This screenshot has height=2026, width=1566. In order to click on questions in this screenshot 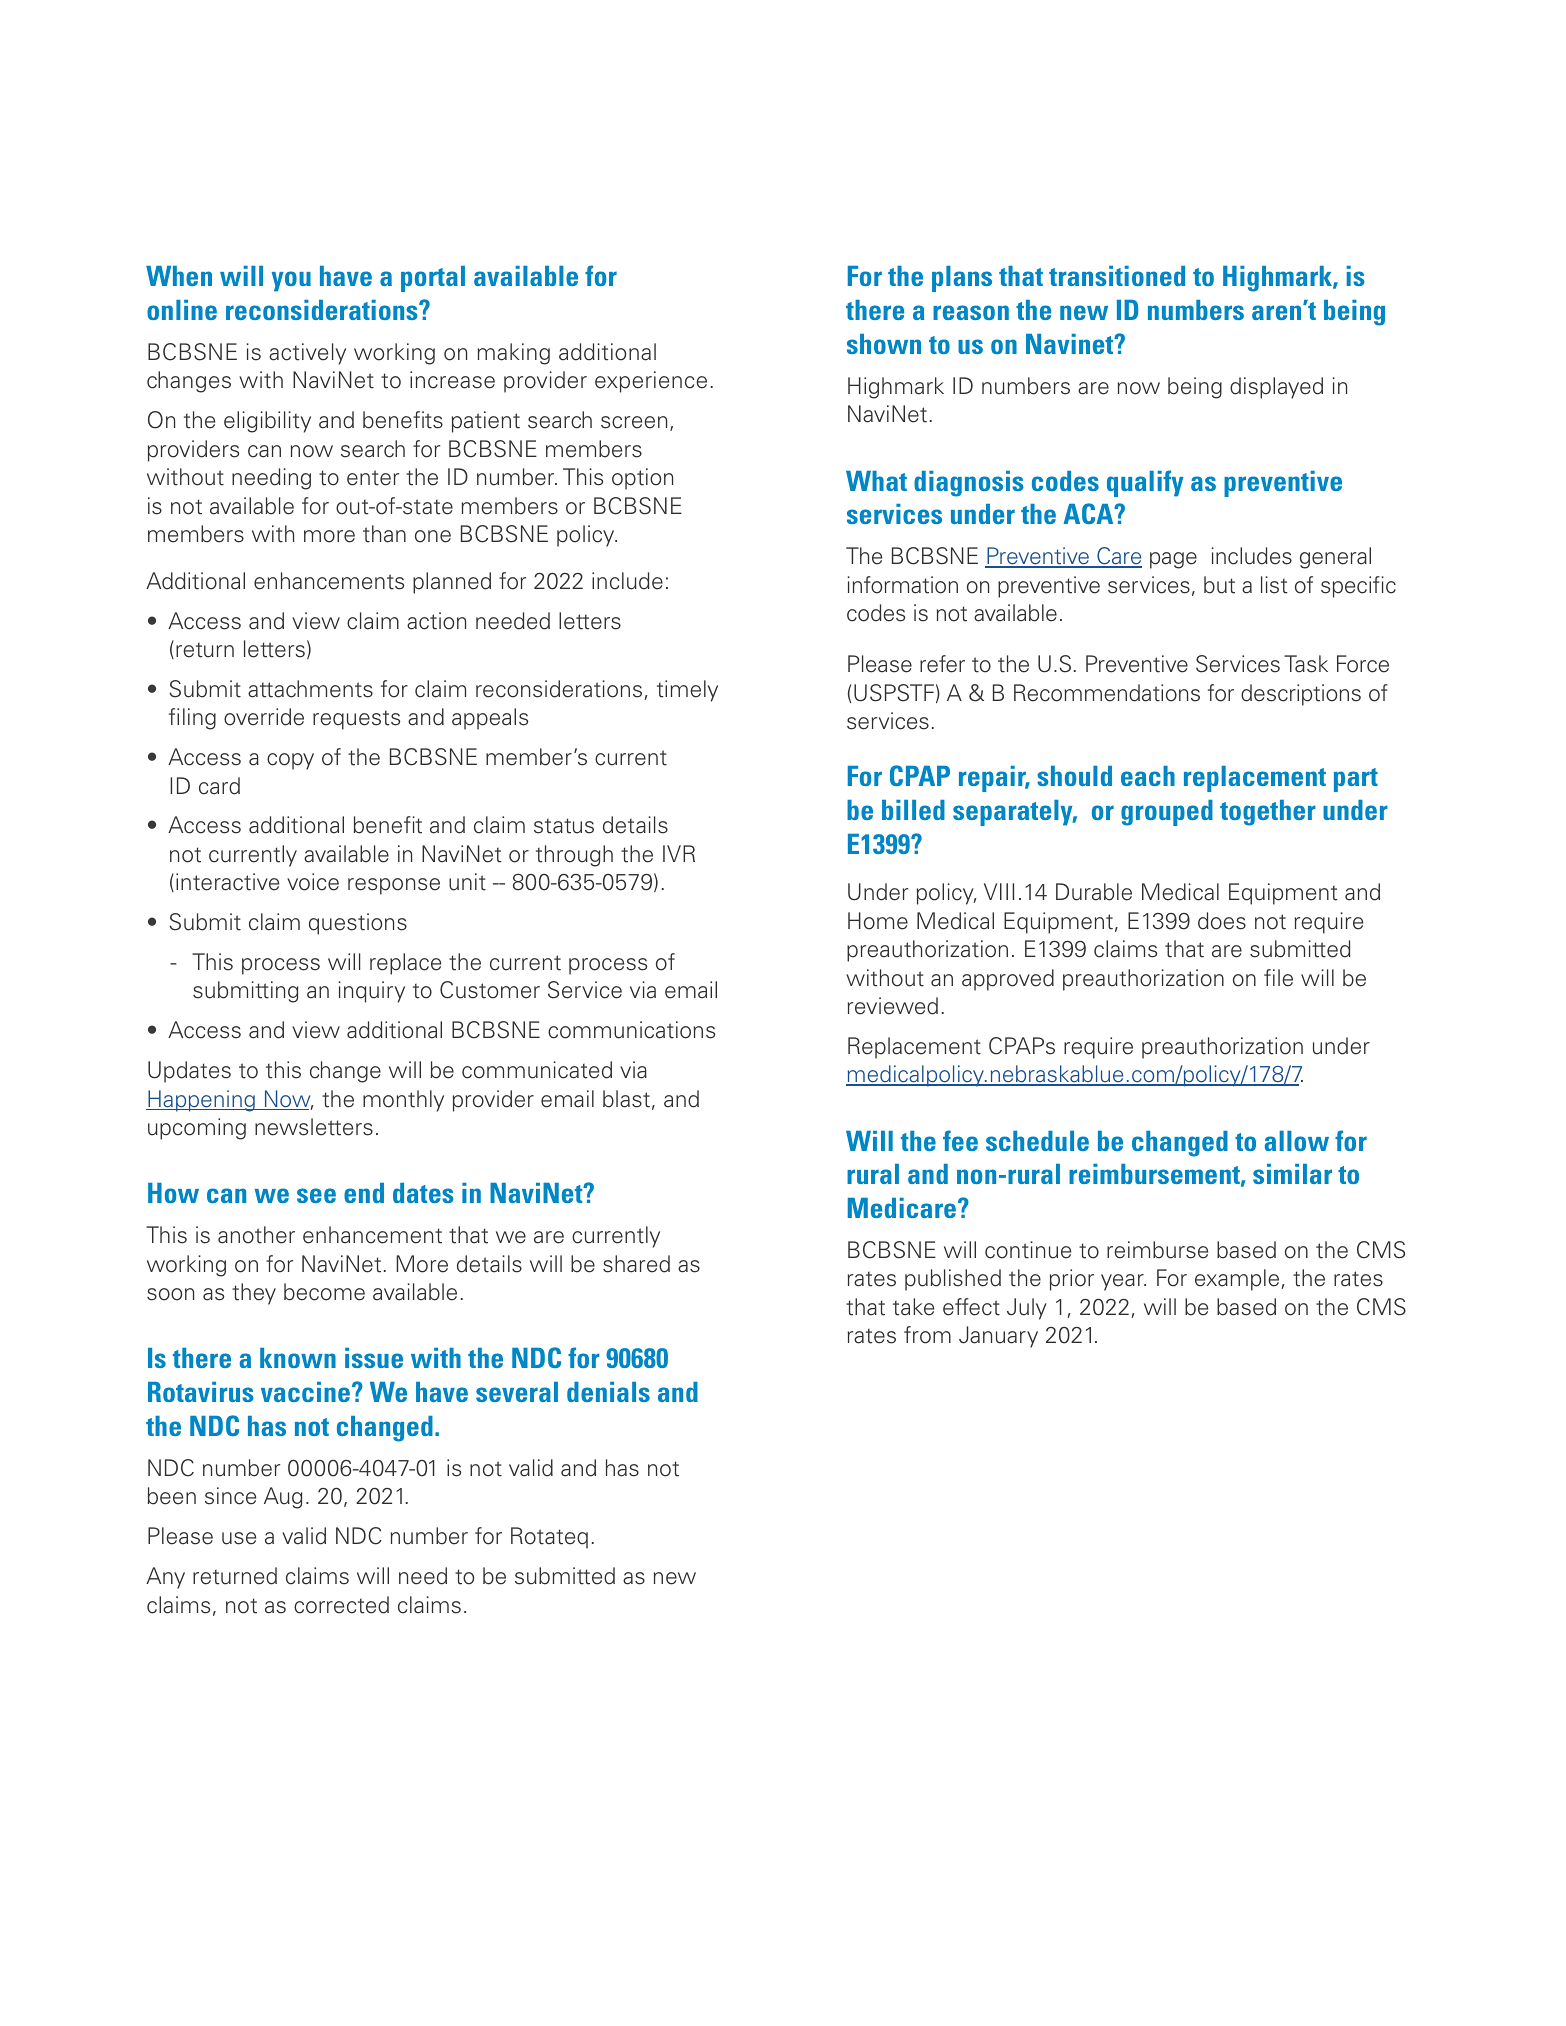, I will do `click(358, 924)`.
